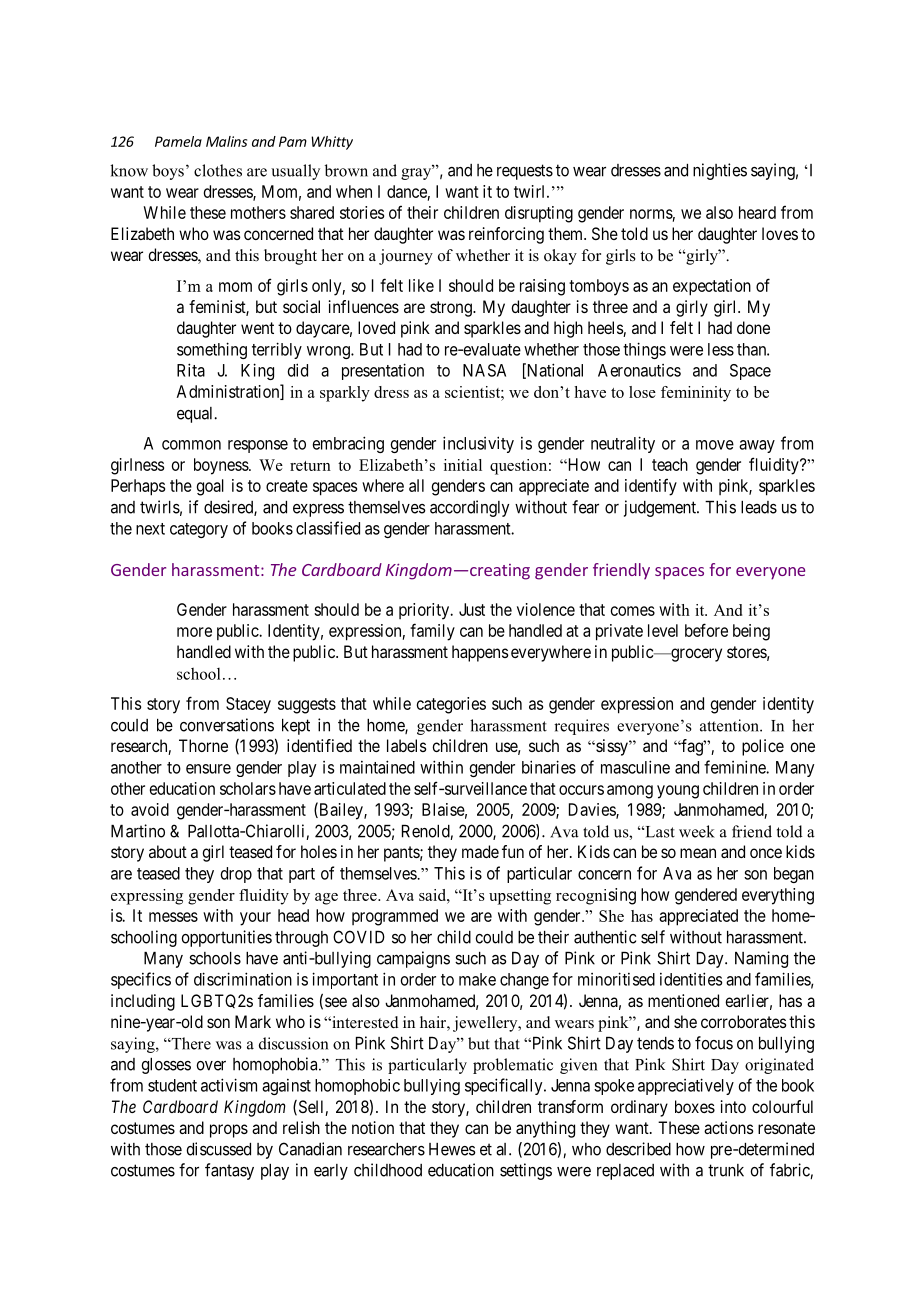 The width and height of the screenshot is (924, 1308). Describe the element at coordinates (248, 788) in the screenshot. I see `scholars` at that location.
